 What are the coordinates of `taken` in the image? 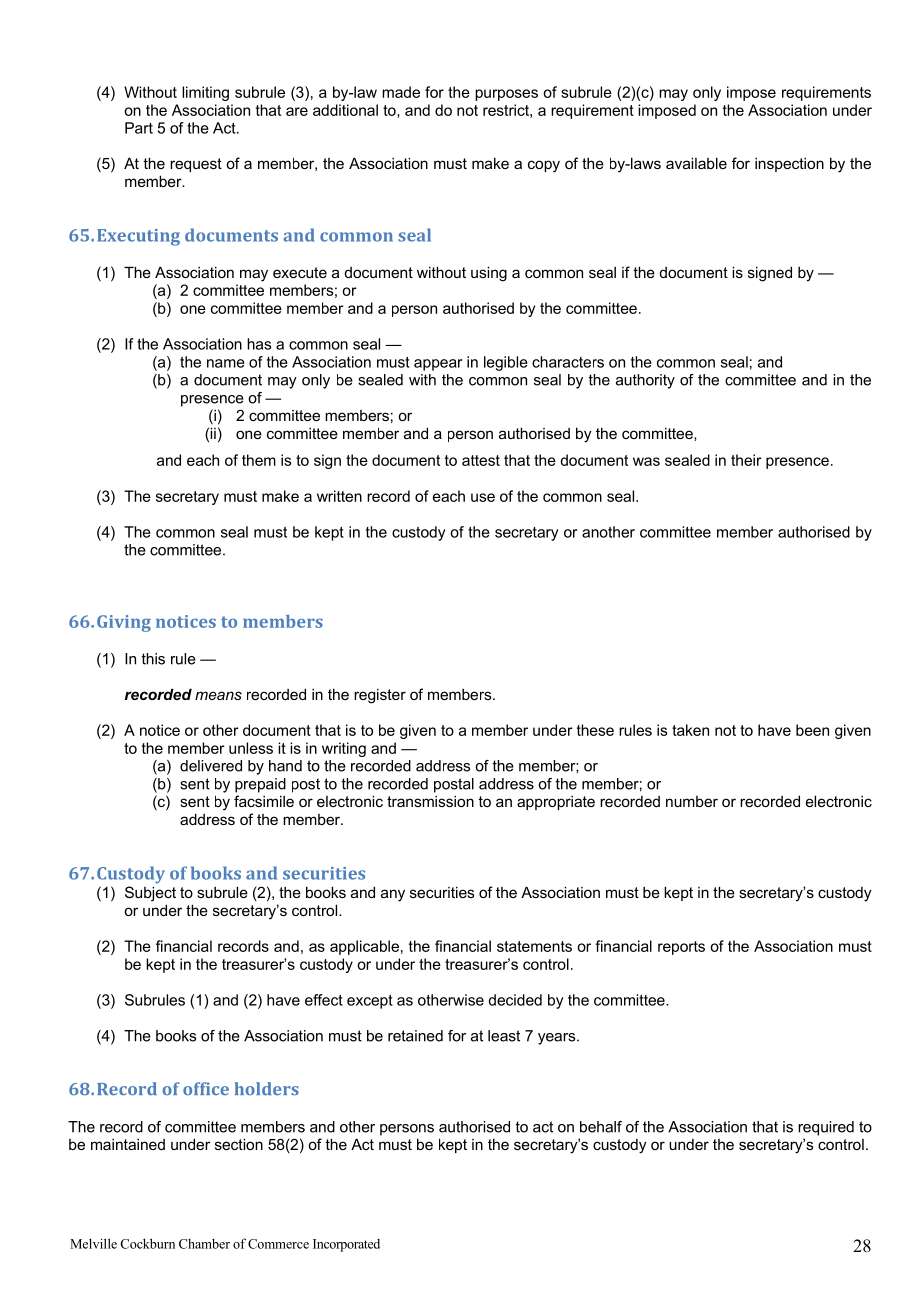 It's located at (690, 730).
